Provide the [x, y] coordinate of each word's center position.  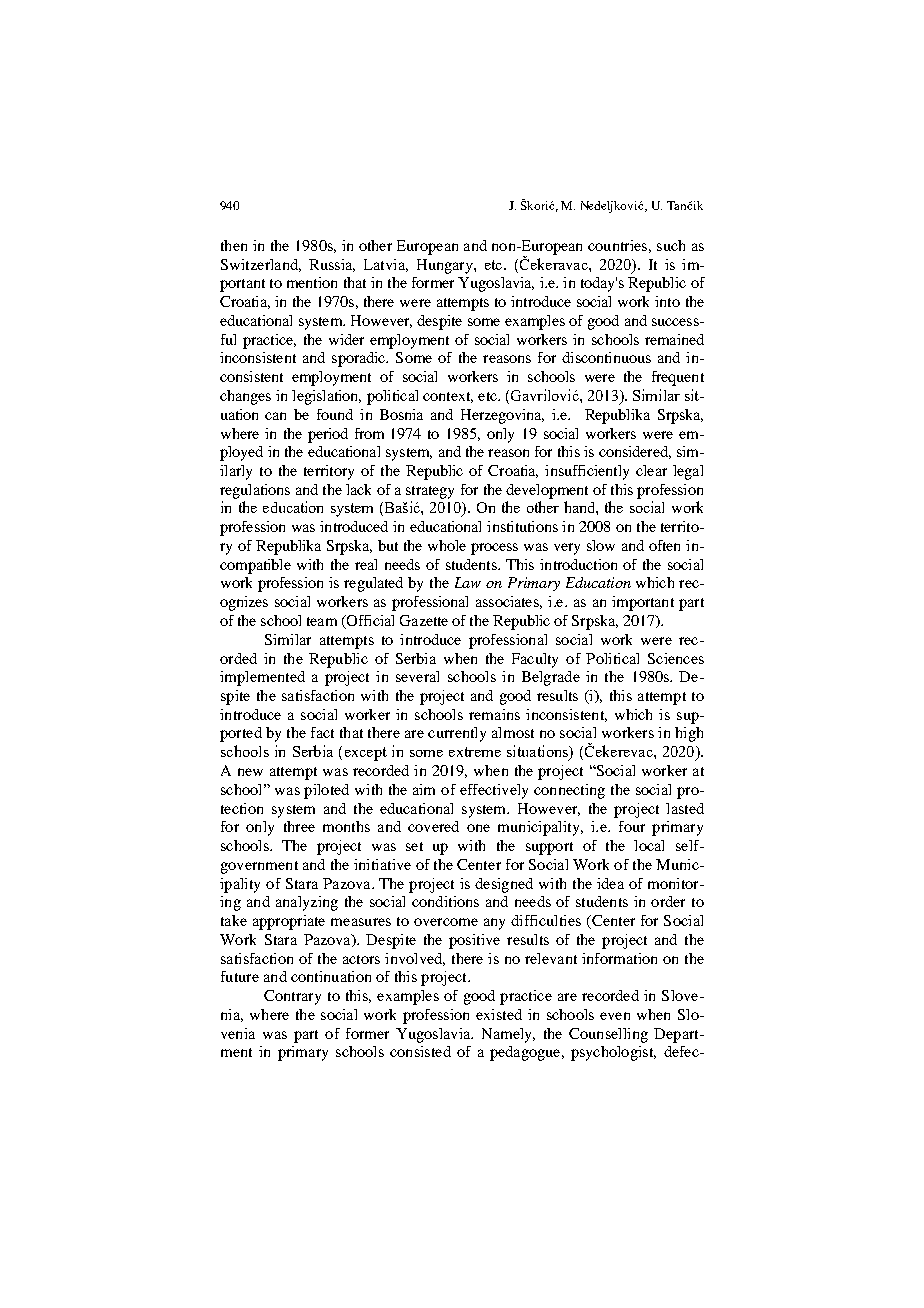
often [664, 545]
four [632, 826]
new [250, 772]
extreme [475, 752]
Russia [332, 265]
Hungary [446, 266]
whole [447, 545]
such [671, 245]
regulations [255, 491]
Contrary [292, 997]
